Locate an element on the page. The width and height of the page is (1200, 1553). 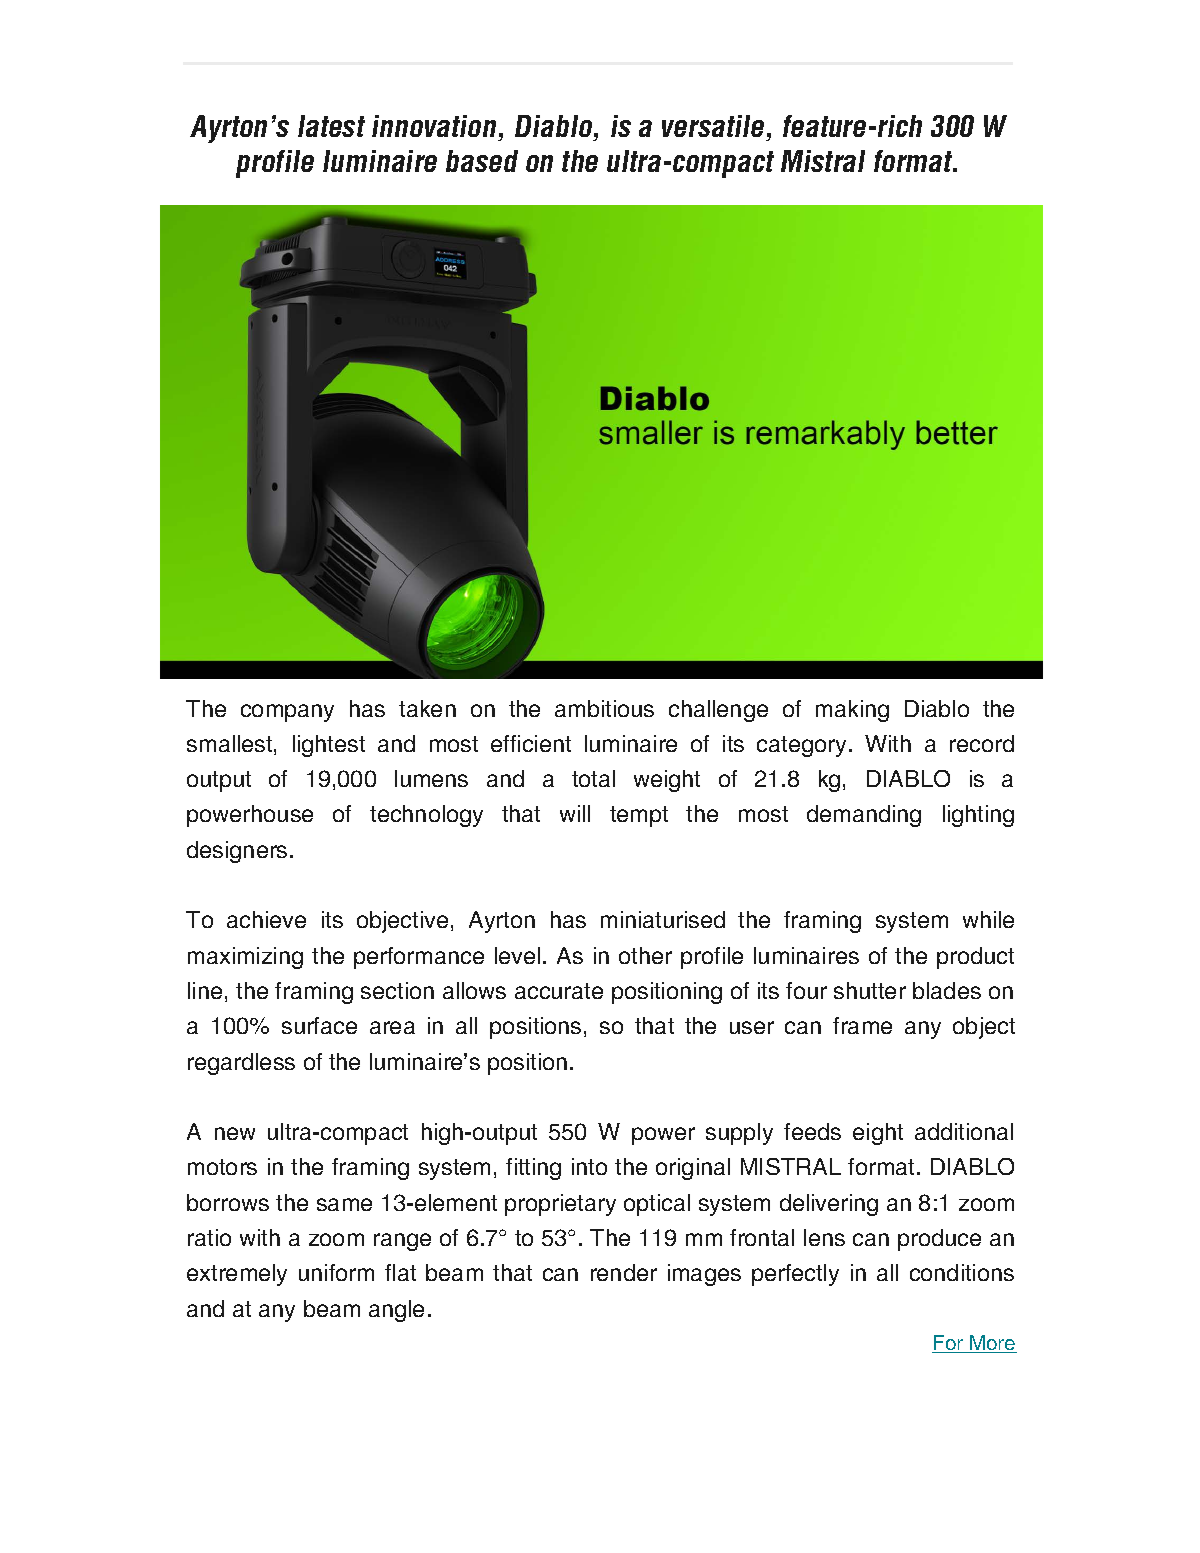
ambitious is located at coordinates (604, 708).
